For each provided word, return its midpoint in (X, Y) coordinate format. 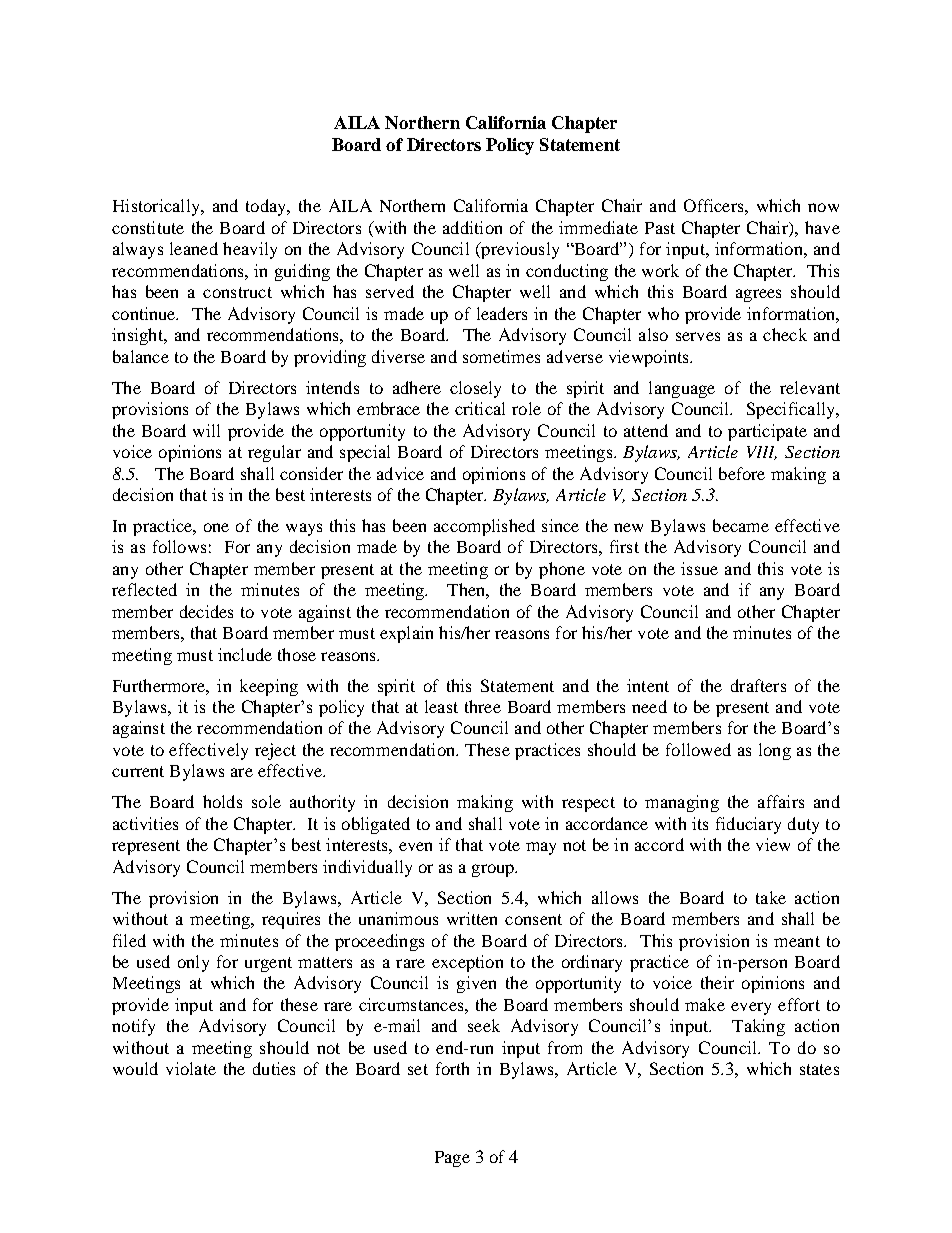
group (494, 870)
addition (472, 227)
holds (222, 801)
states (819, 1069)
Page (452, 1159)
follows (179, 546)
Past (660, 228)
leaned (194, 248)
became (741, 525)
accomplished (484, 527)
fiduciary (748, 825)
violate (191, 1068)
